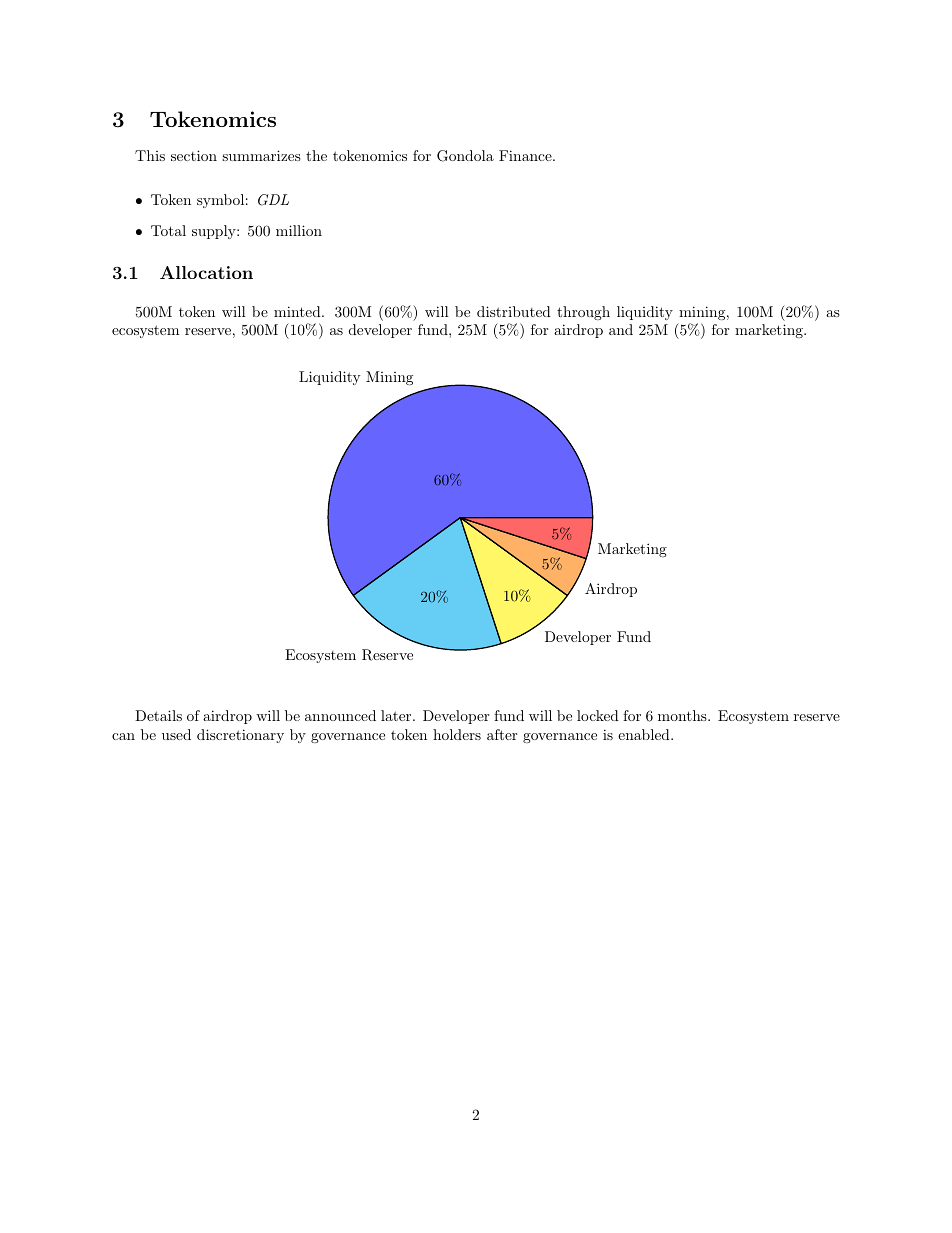  What do you see at coordinates (298, 311) in the page?
I see `minted` at bounding box center [298, 311].
